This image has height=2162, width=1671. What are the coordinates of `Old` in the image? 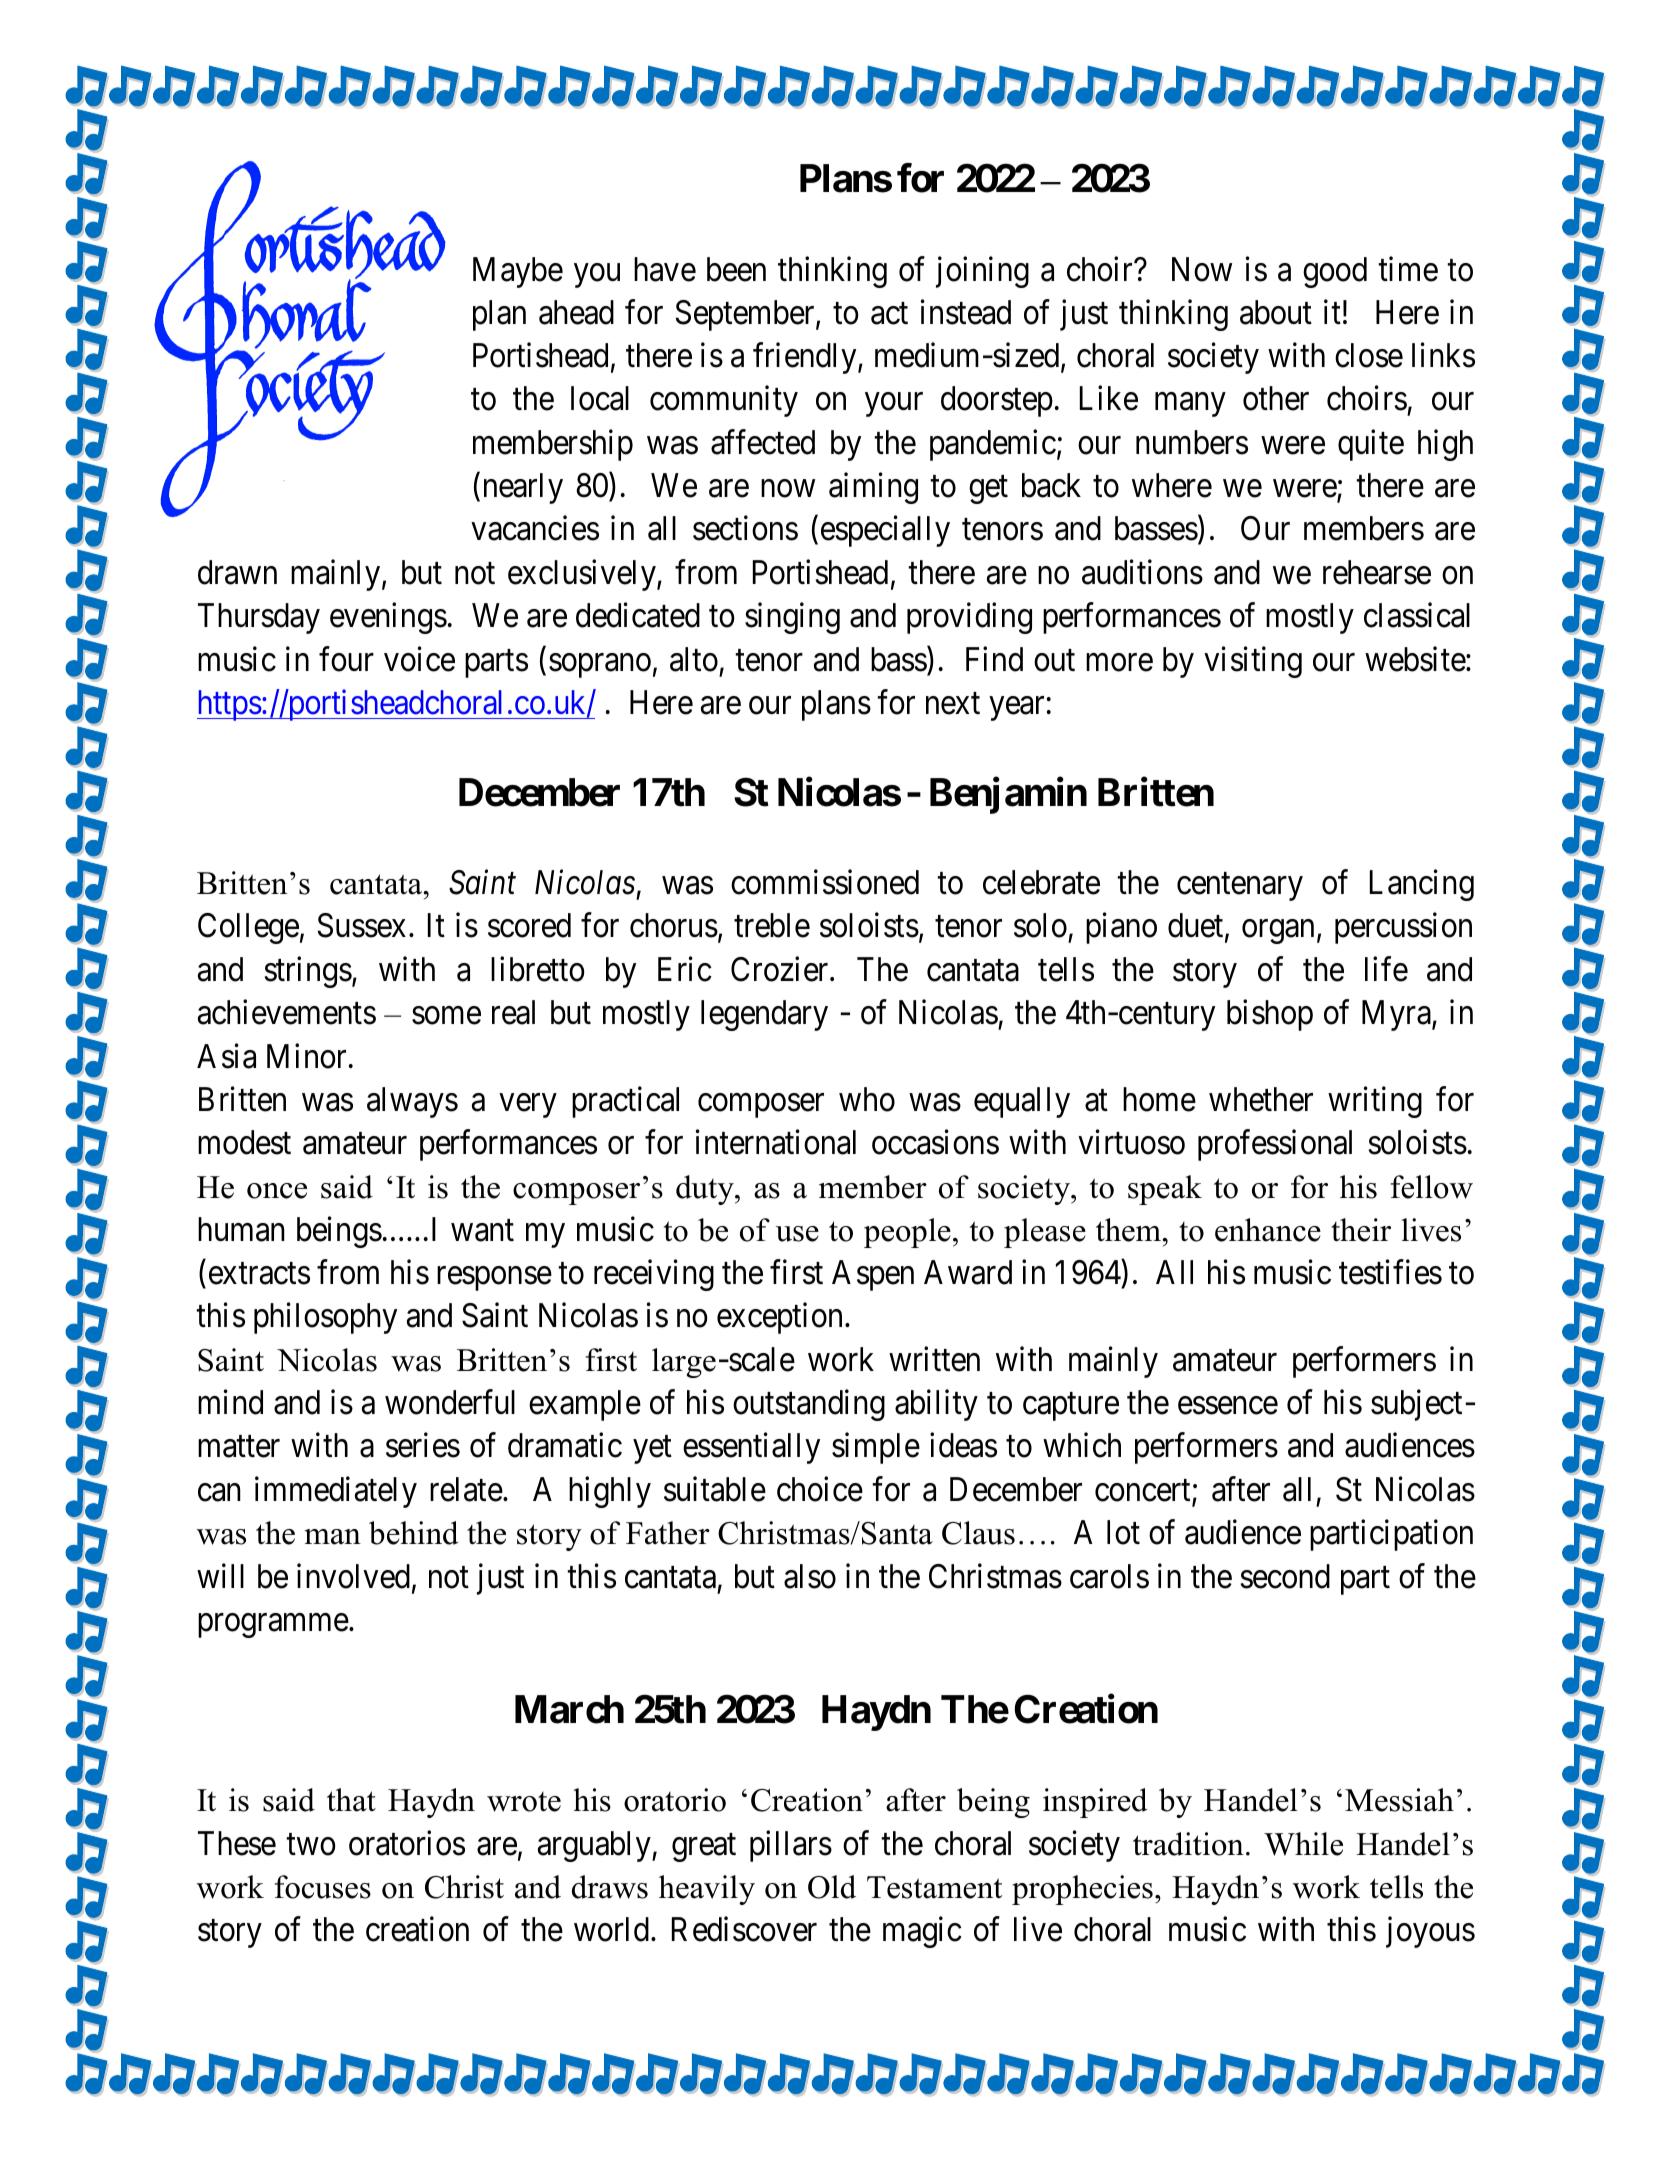 It's located at (832, 1887).
